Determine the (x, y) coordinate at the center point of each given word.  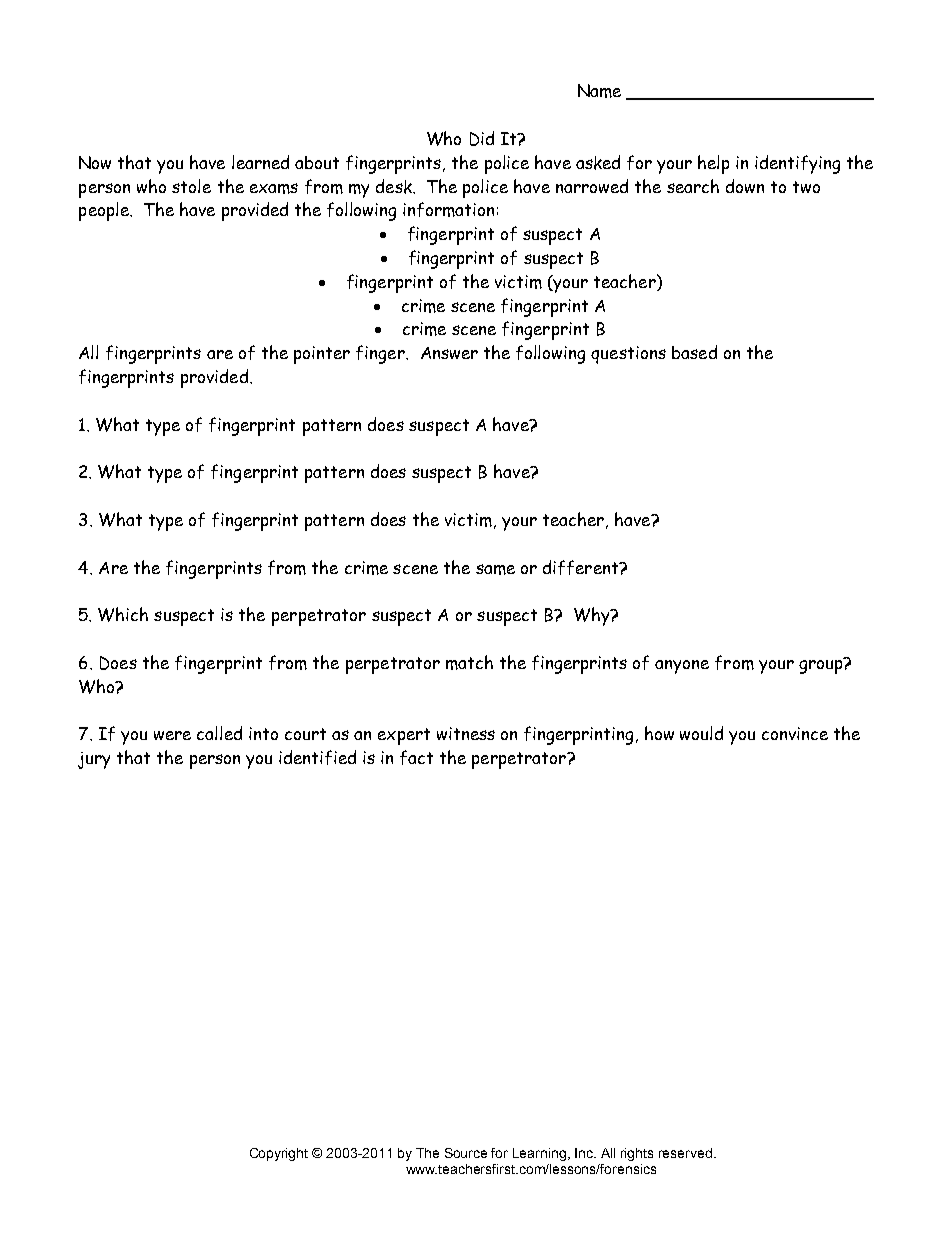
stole (191, 186)
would (701, 733)
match (469, 662)
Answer (449, 353)
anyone (682, 667)
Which (123, 614)
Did (482, 138)
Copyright (279, 1154)
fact (416, 757)
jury (94, 760)
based (694, 352)
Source (466, 1153)
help (713, 164)
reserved (687, 1153)
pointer (322, 355)
